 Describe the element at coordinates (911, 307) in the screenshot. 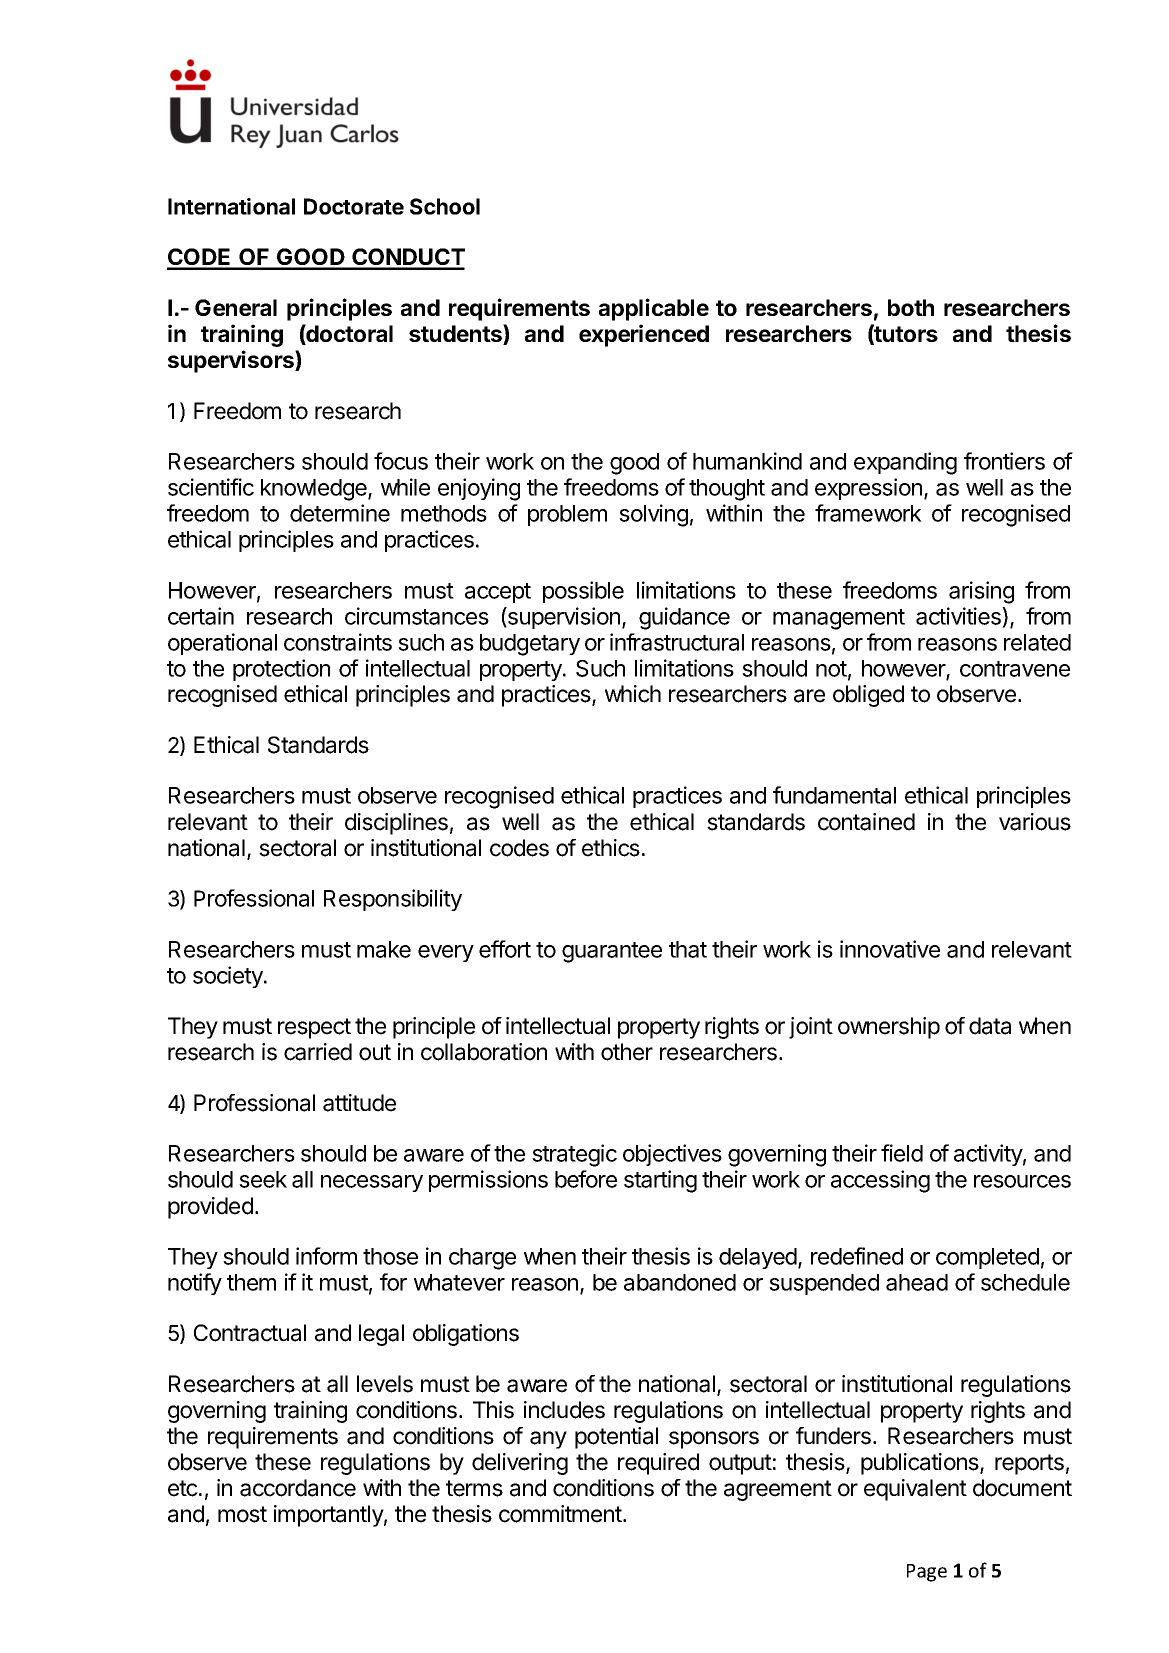

I see `both` at that location.
